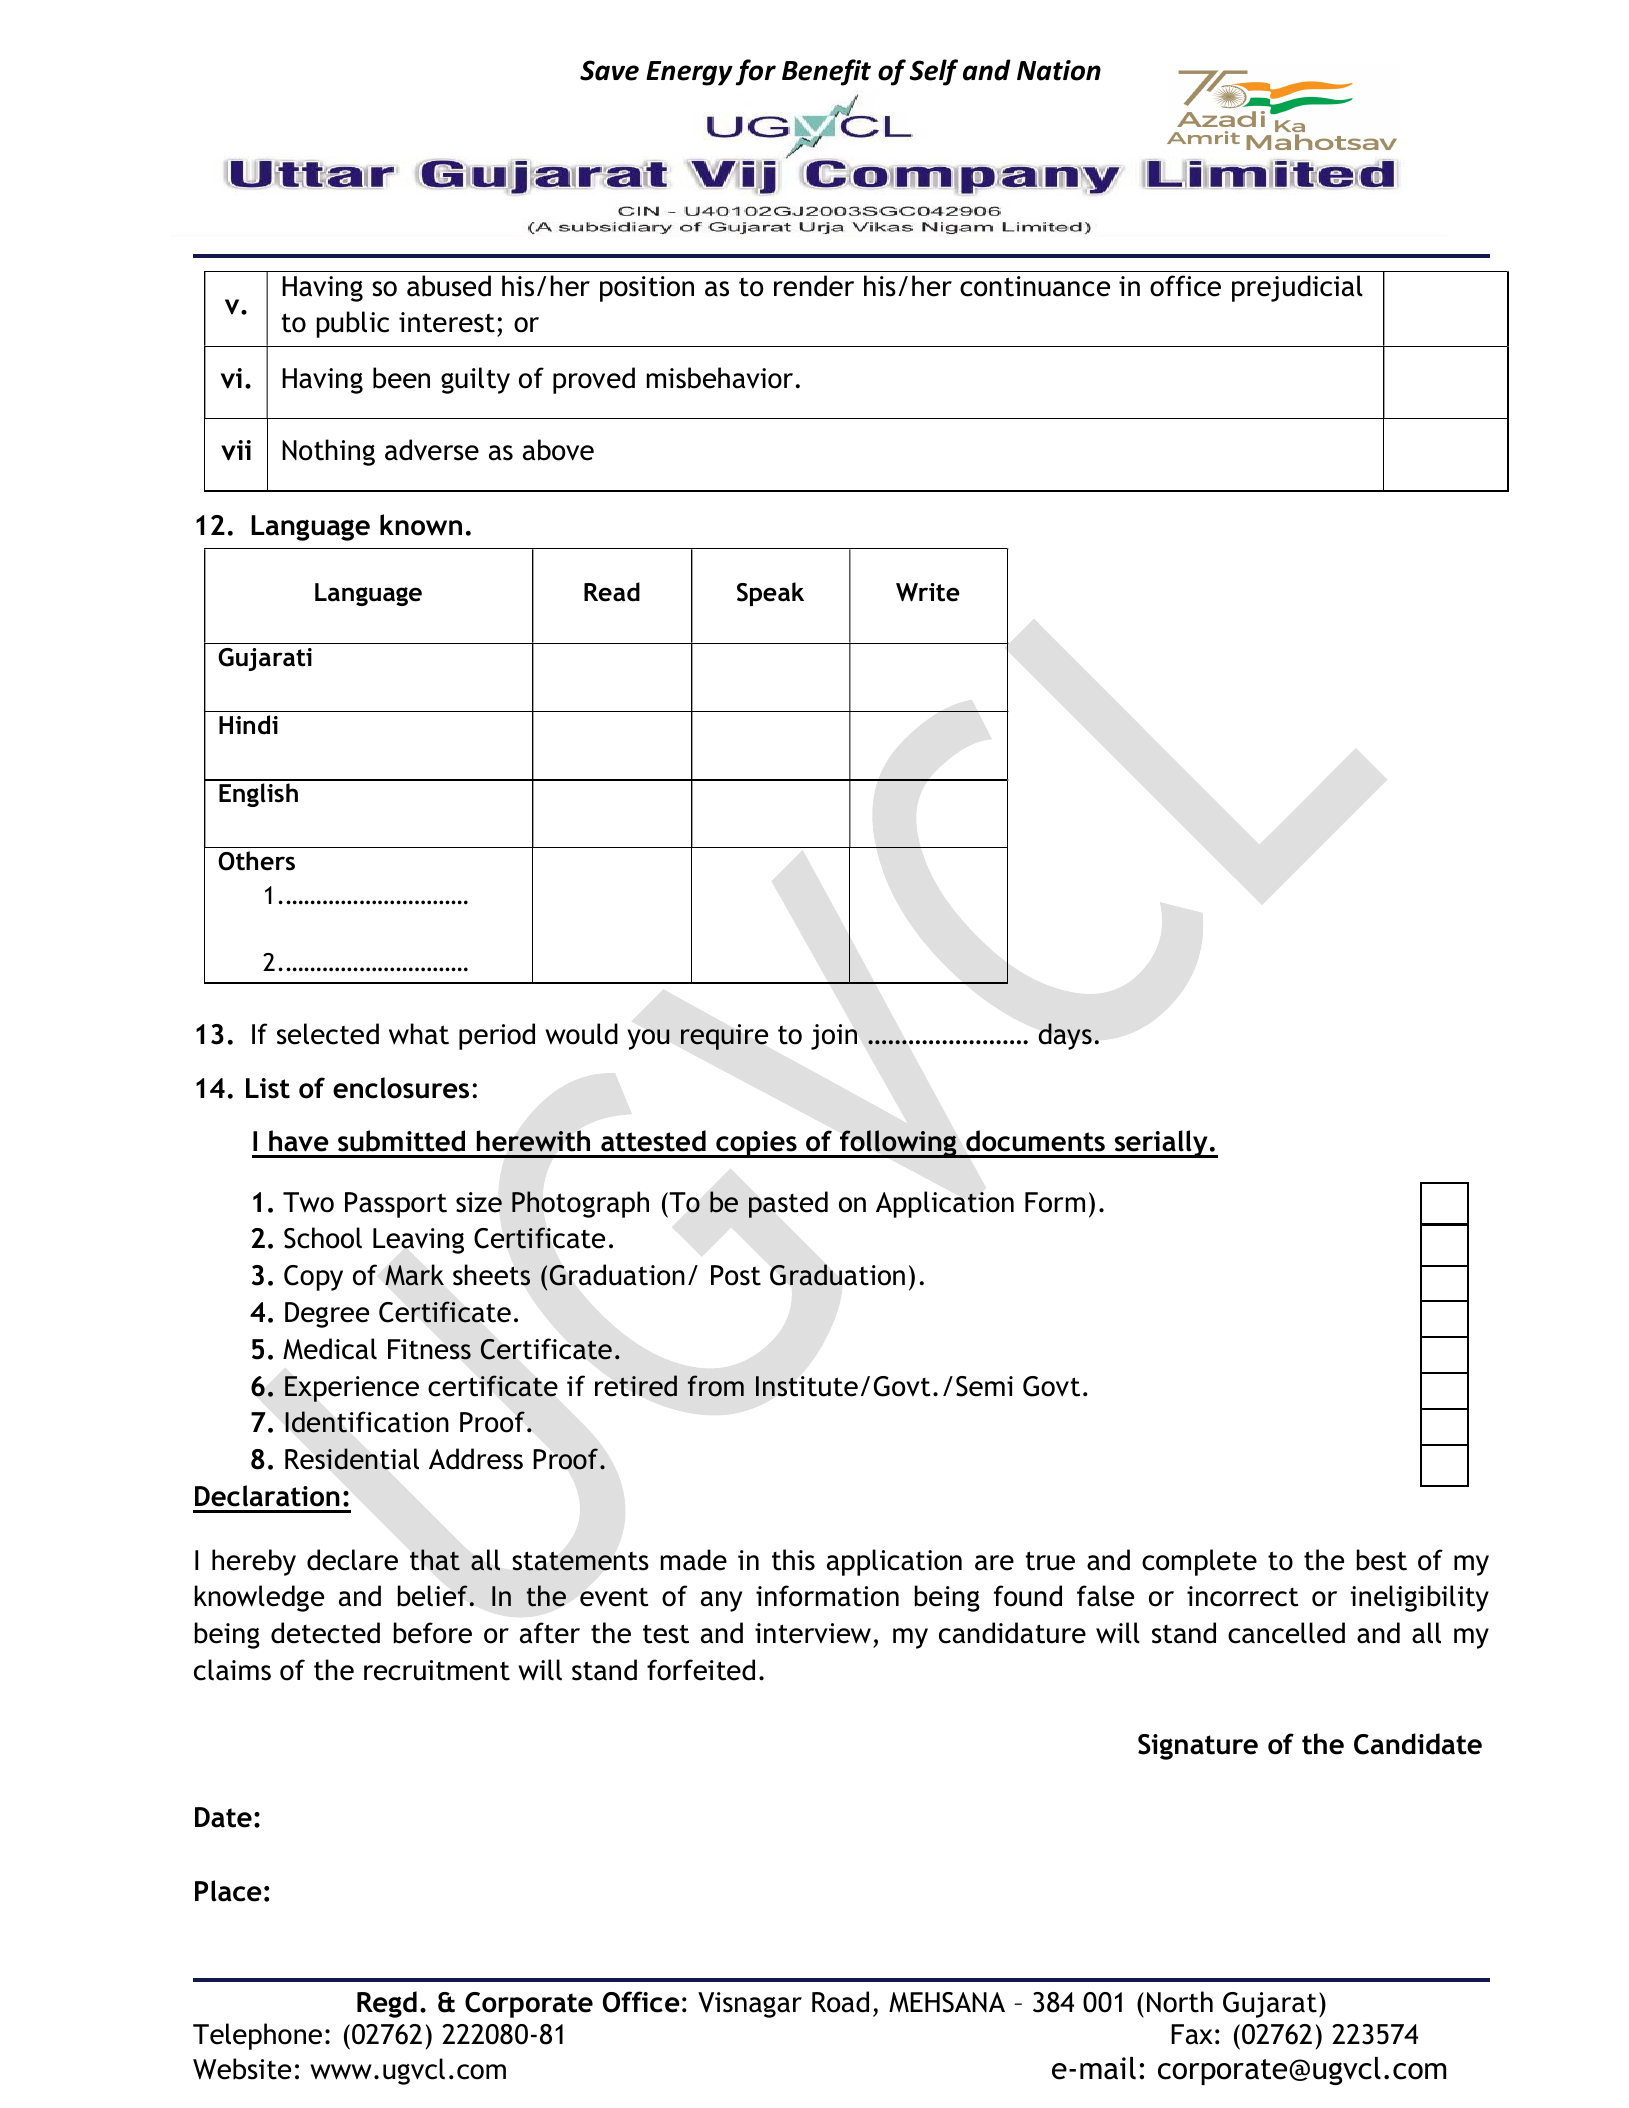 The image size is (1629, 2108). What do you see at coordinates (257, 2036) in the image?
I see `Telephone` at bounding box center [257, 2036].
